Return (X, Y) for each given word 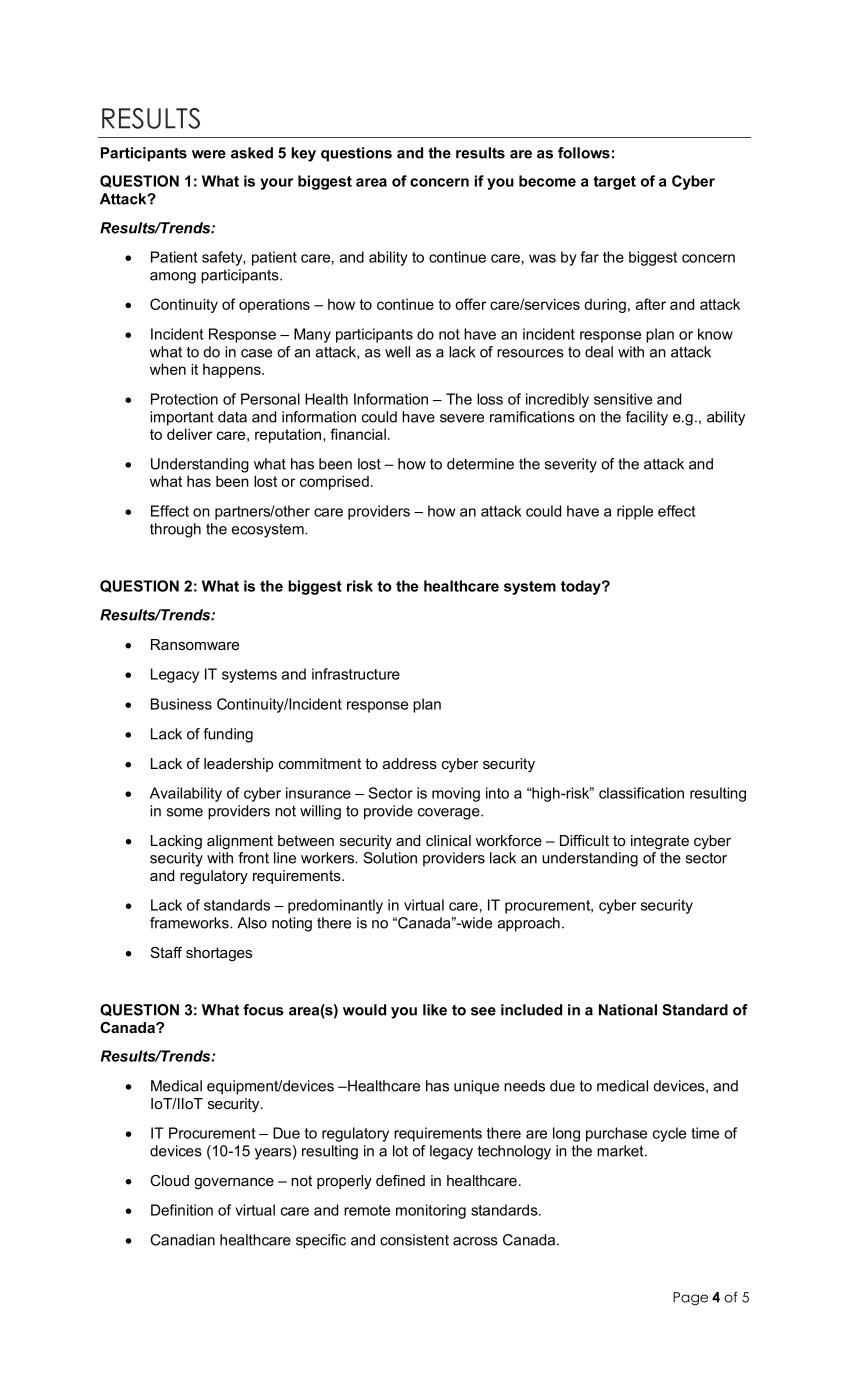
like (435, 1010)
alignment (240, 842)
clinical (448, 840)
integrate (660, 842)
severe (462, 418)
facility (647, 418)
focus (263, 1010)
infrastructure (356, 674)
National (628, 1010)
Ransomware (195, 644)
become (547, 181)
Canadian (182, 1240)
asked (252, 153)
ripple (635, 512)
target (614, 183)
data (232, 417)
